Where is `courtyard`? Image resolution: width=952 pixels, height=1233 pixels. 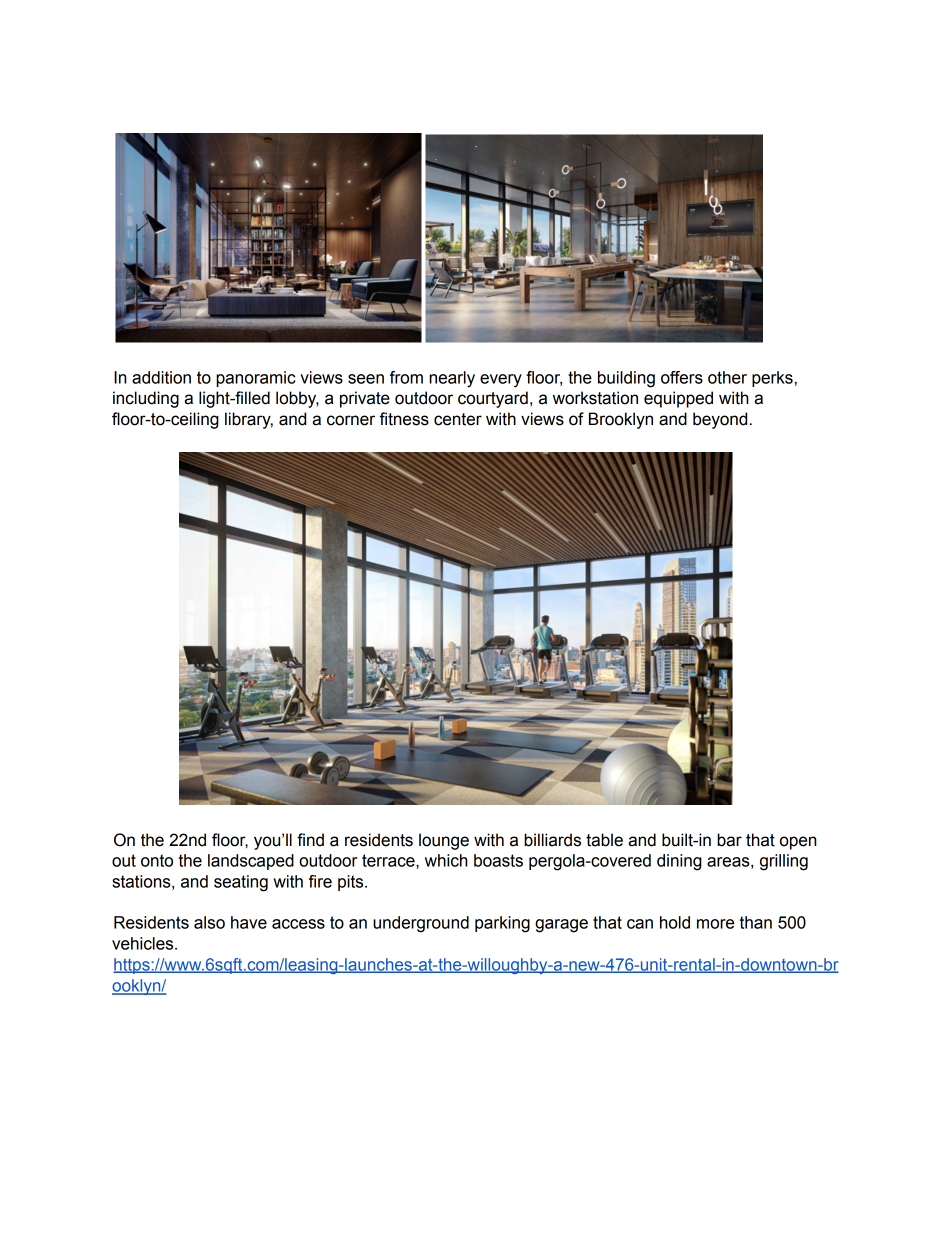 courtyard is located at coordinates (493, 399).
